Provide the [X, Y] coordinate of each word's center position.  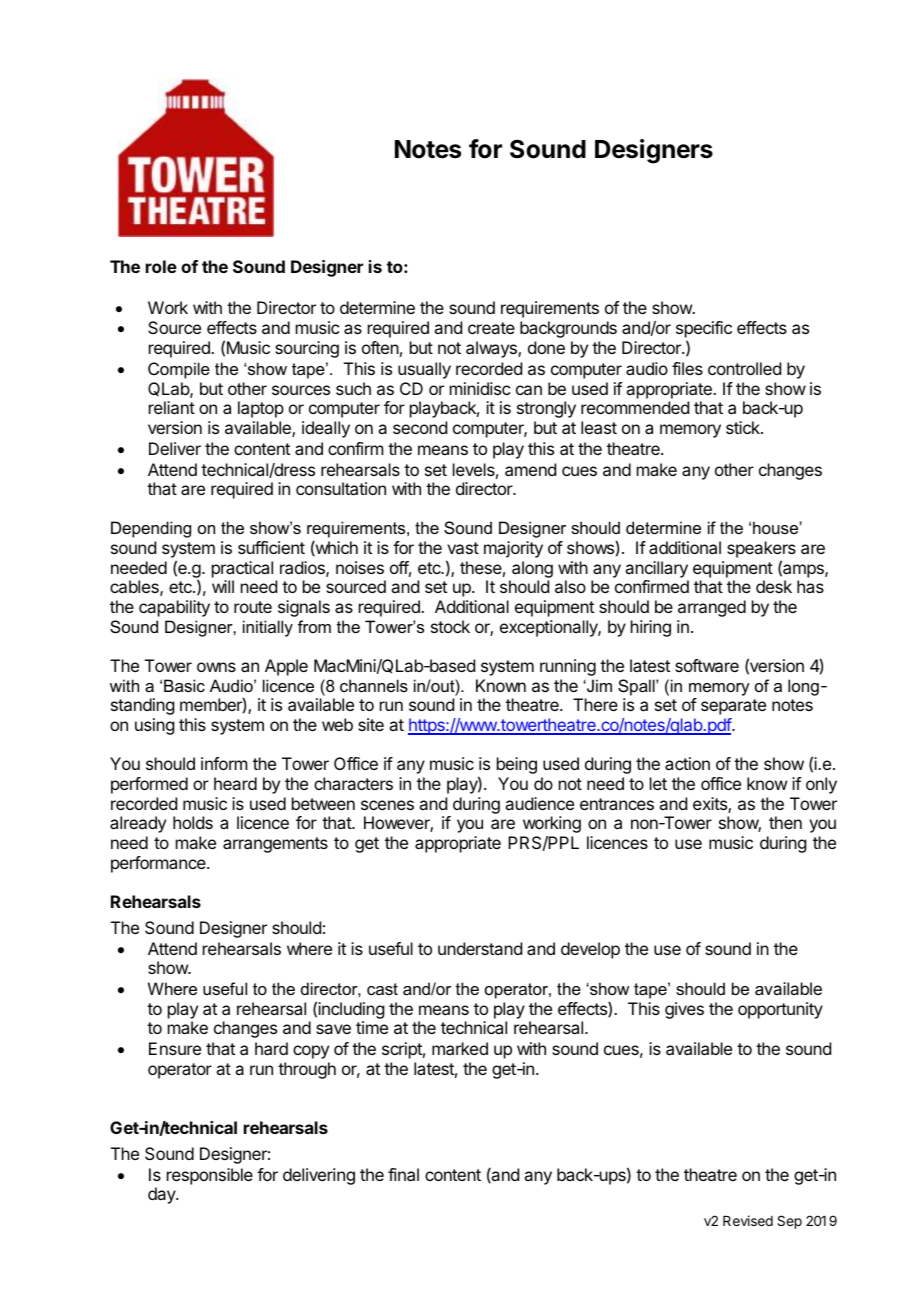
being [517, 765]
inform [224, 763]
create [491, 328]
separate [733, 707]
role [161, 266]
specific [704, 331]
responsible [210, 1176]
